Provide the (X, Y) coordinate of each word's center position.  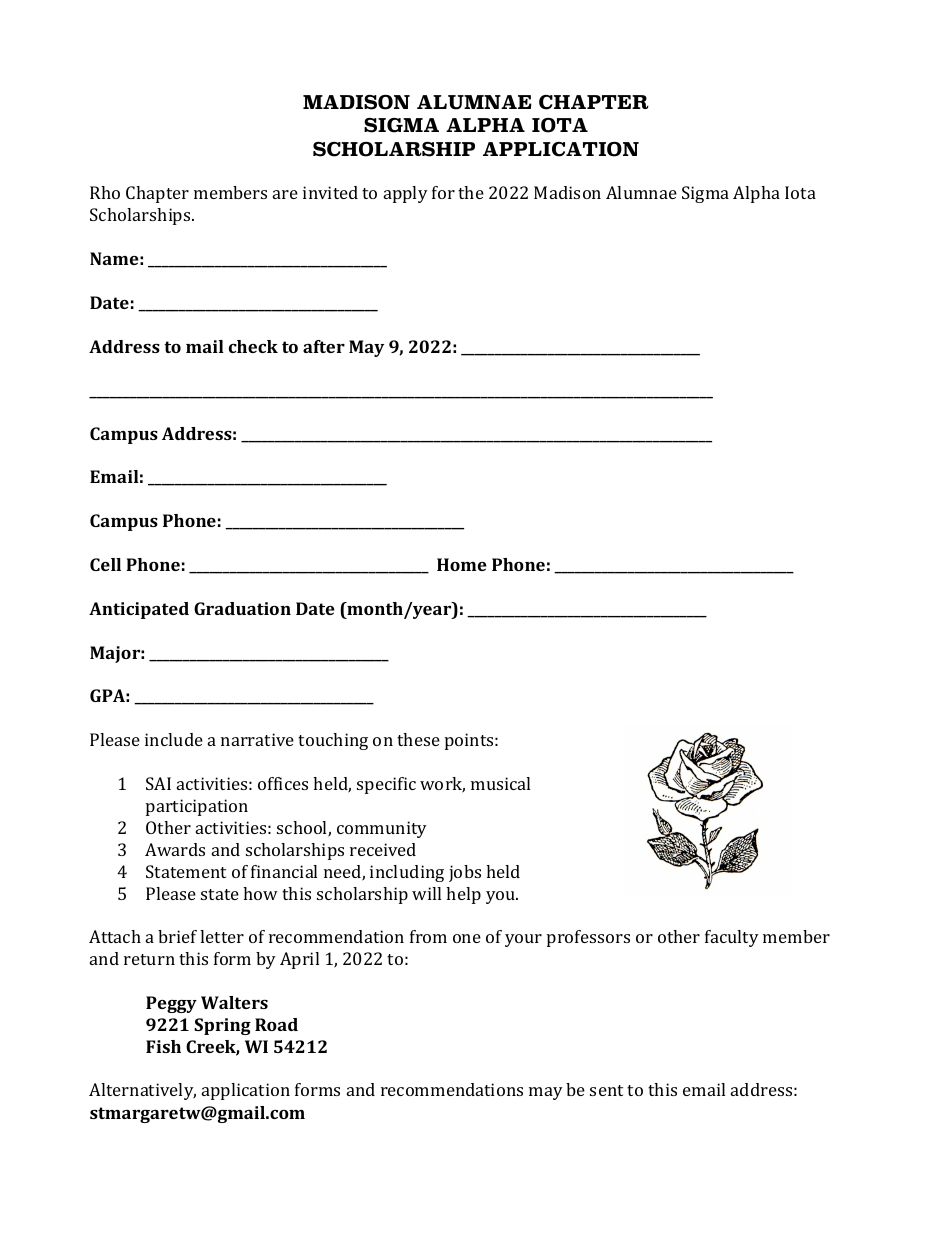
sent (606, 1090)
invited (330, 192)
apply (406, 194)
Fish (163, 1046)
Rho (105, 192)
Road (276, 1024)
